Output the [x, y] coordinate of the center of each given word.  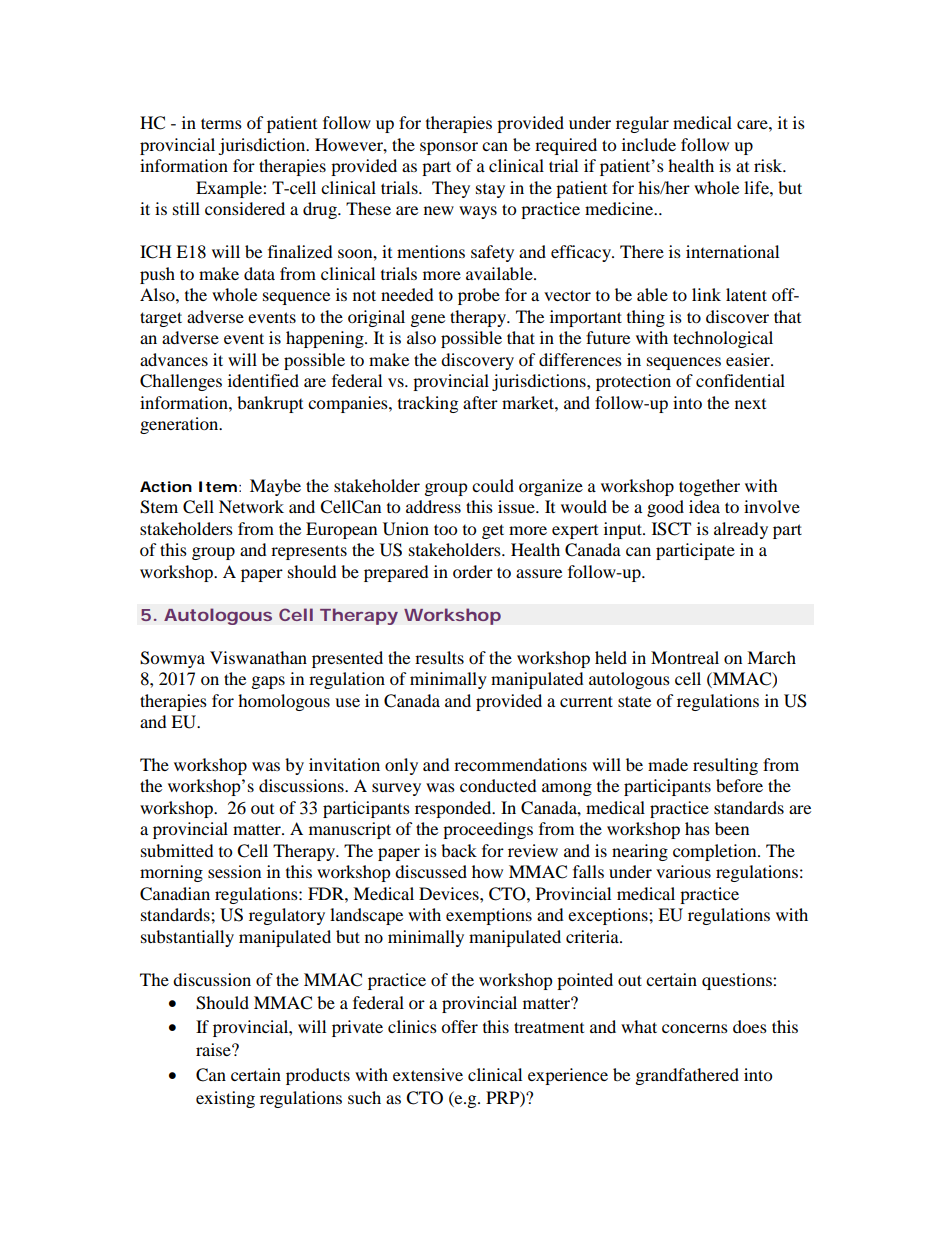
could [493, 485]
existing [225, 1099]
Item [218, 486]
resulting [725, 766]
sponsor [449, 148]
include [649, 144]
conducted [498, 785]
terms [221, 123]
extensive [428, 1074]
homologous [284, 702]
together [709, 487]
